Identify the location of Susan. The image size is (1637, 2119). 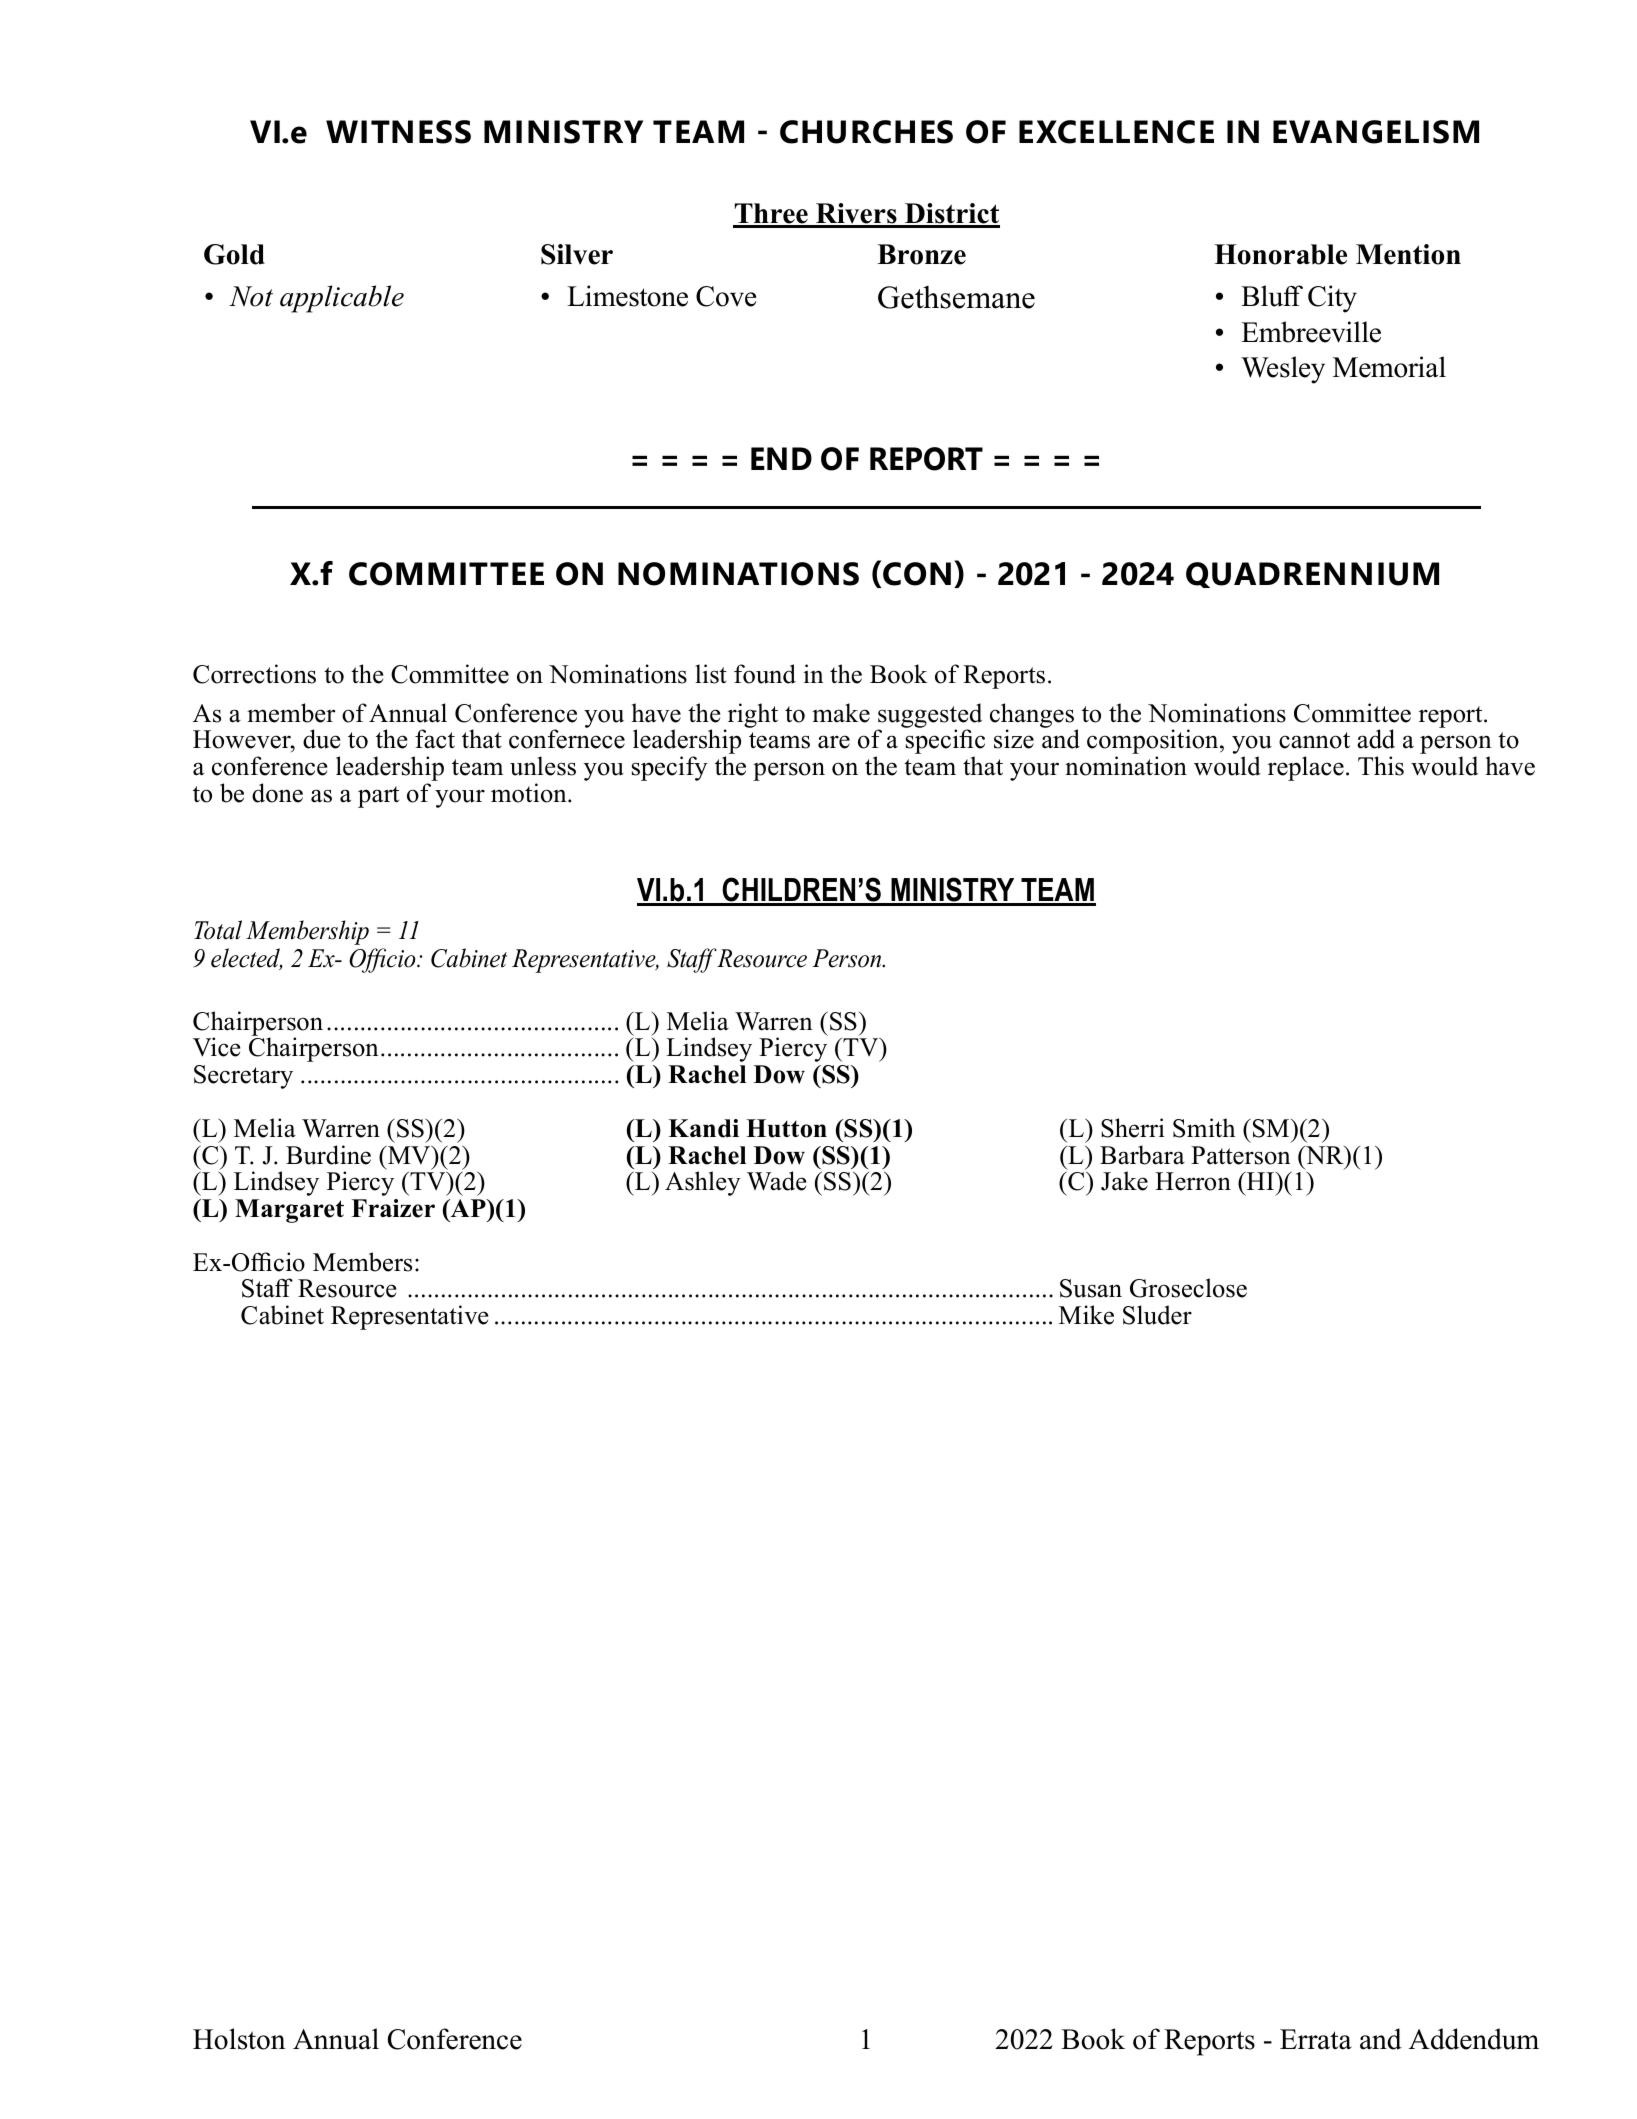
(1091, 1288).
